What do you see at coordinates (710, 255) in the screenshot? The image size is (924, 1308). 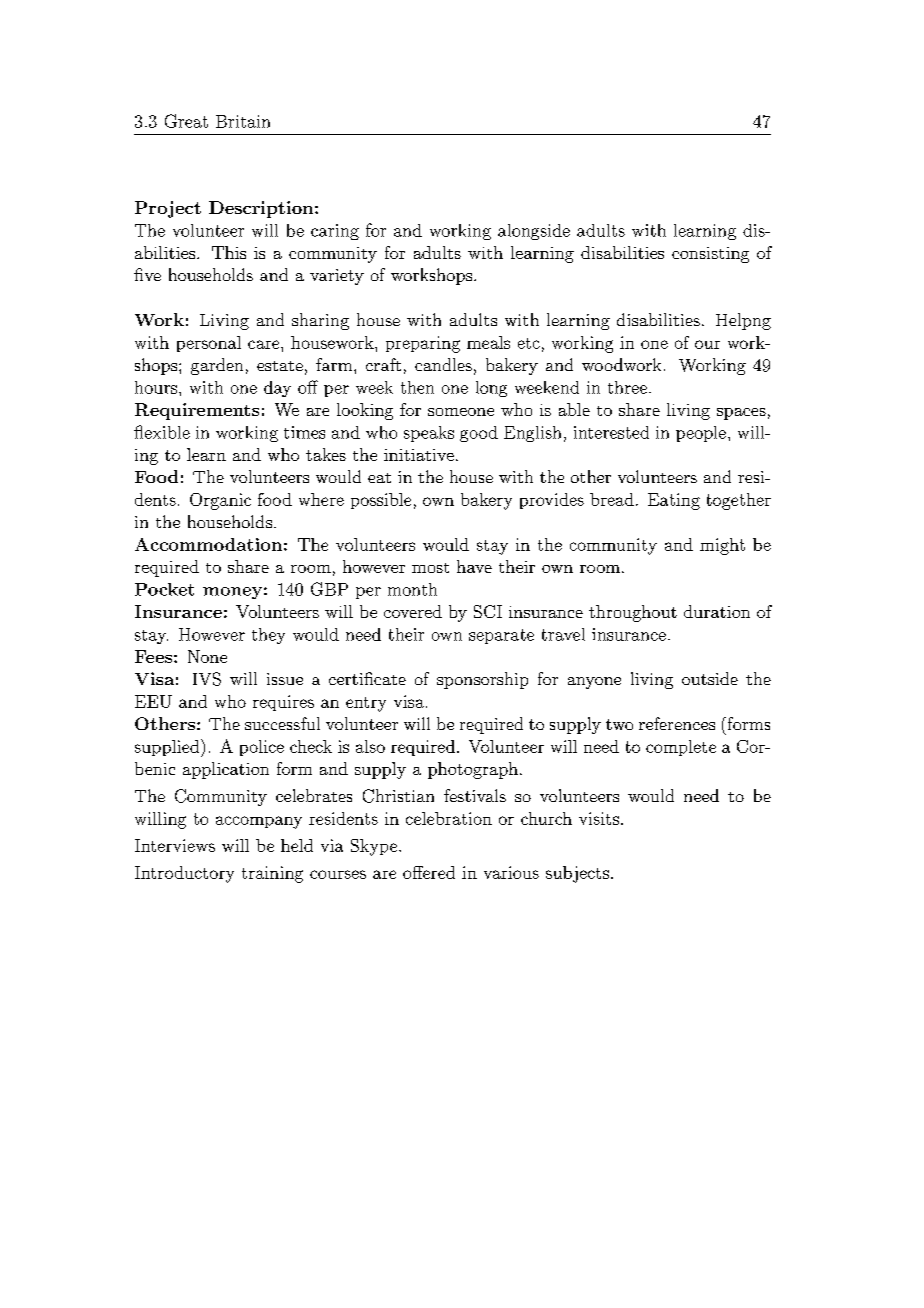 I see `consisting` at bounding box center [710, 255].
